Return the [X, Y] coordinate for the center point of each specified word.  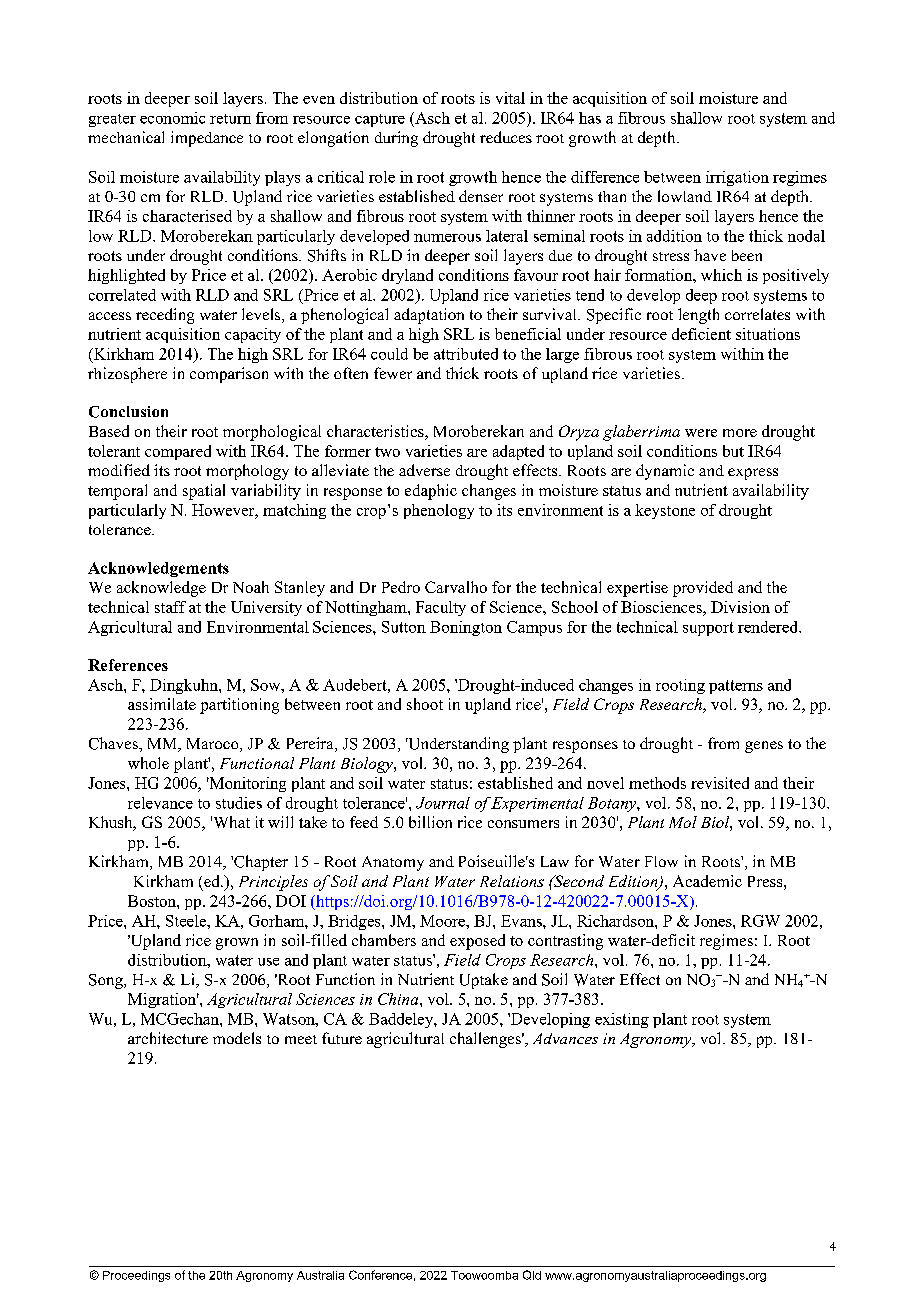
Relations [512, 881]
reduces [506, 137]
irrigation [737, 178]
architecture [168, 1038]
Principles [273, 883]
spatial [204, 492]
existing [622, 1020]
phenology [439, 511]
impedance [207, 139]
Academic [707, 881]
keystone [665, 511]
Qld [532, 1275]
